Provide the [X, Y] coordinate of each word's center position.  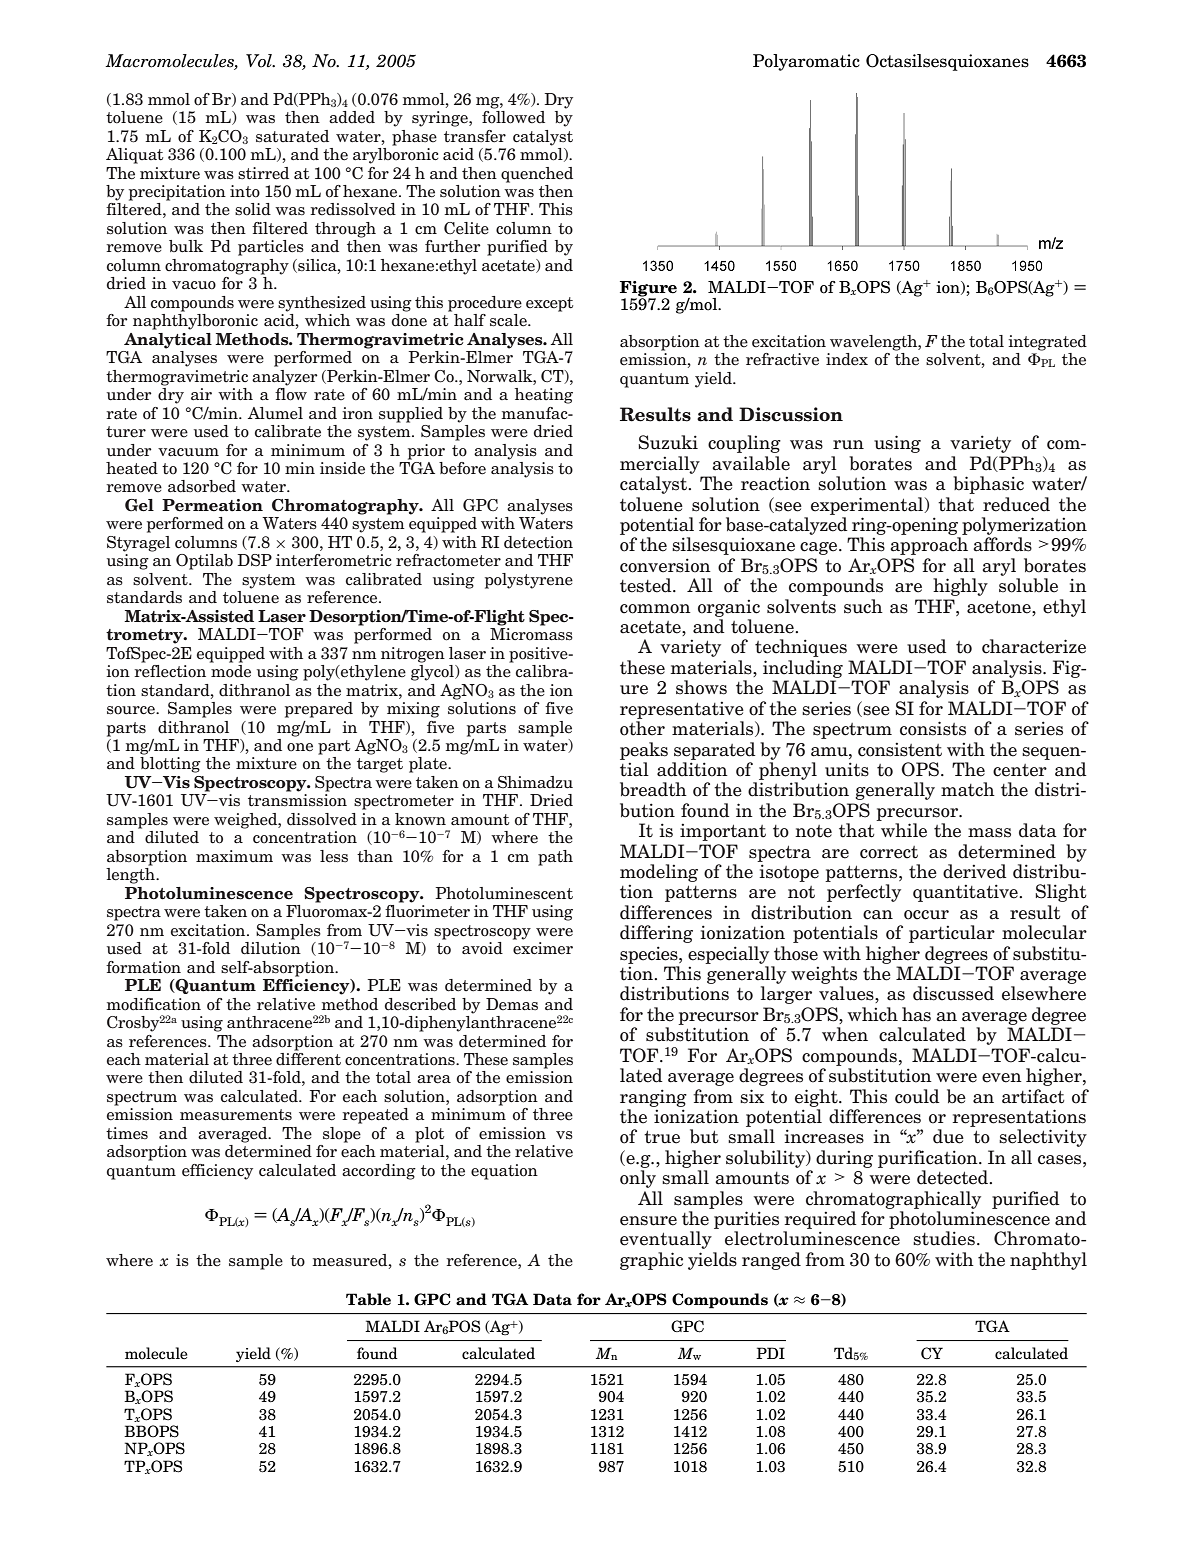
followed [513, 116]
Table [368, 1299]
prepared [319, 710]
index [847, 359]
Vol [260, 61]
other [642, 728]
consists [933, 728]
